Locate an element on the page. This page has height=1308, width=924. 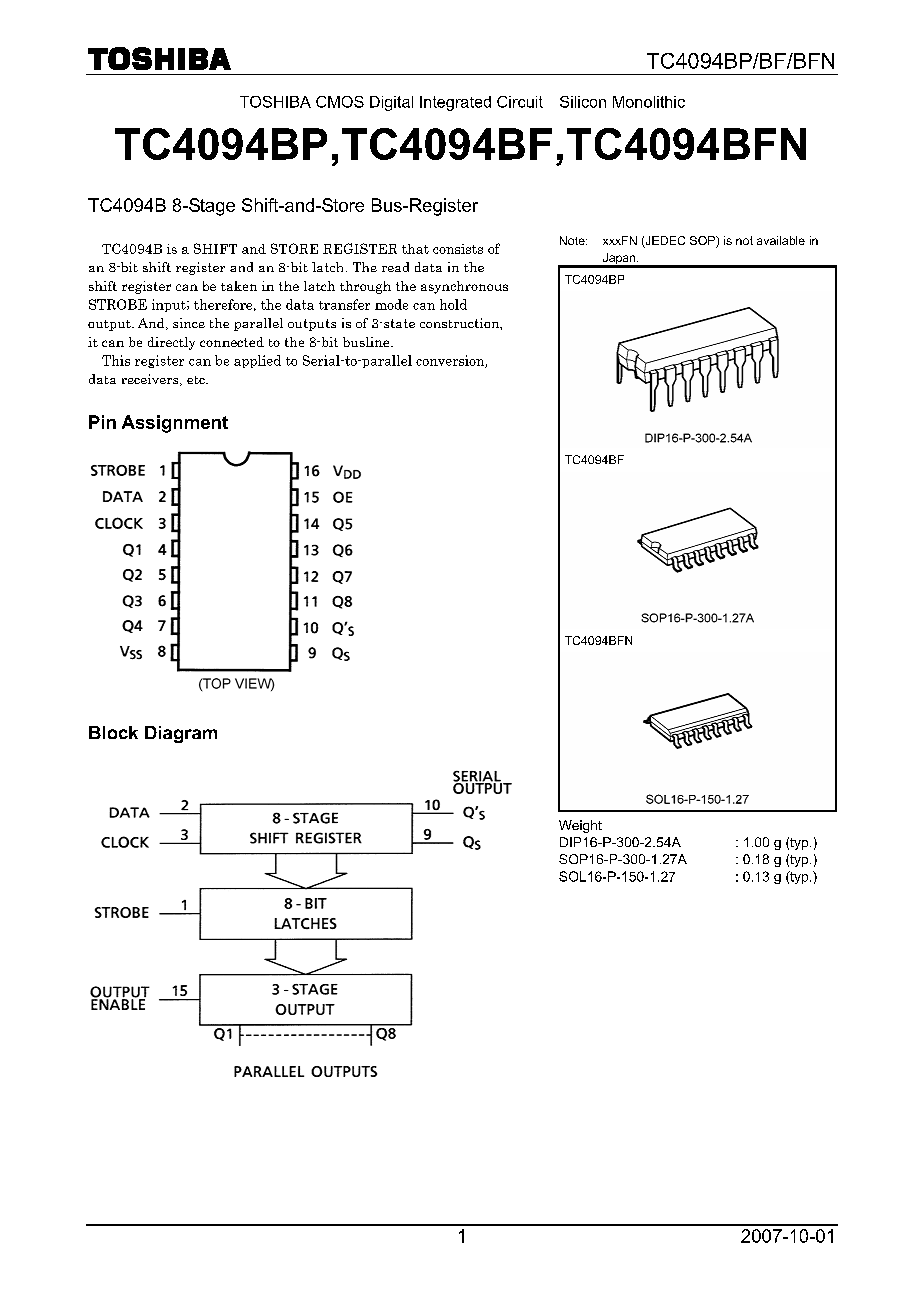
hold is located at coordinates (453, 304).
